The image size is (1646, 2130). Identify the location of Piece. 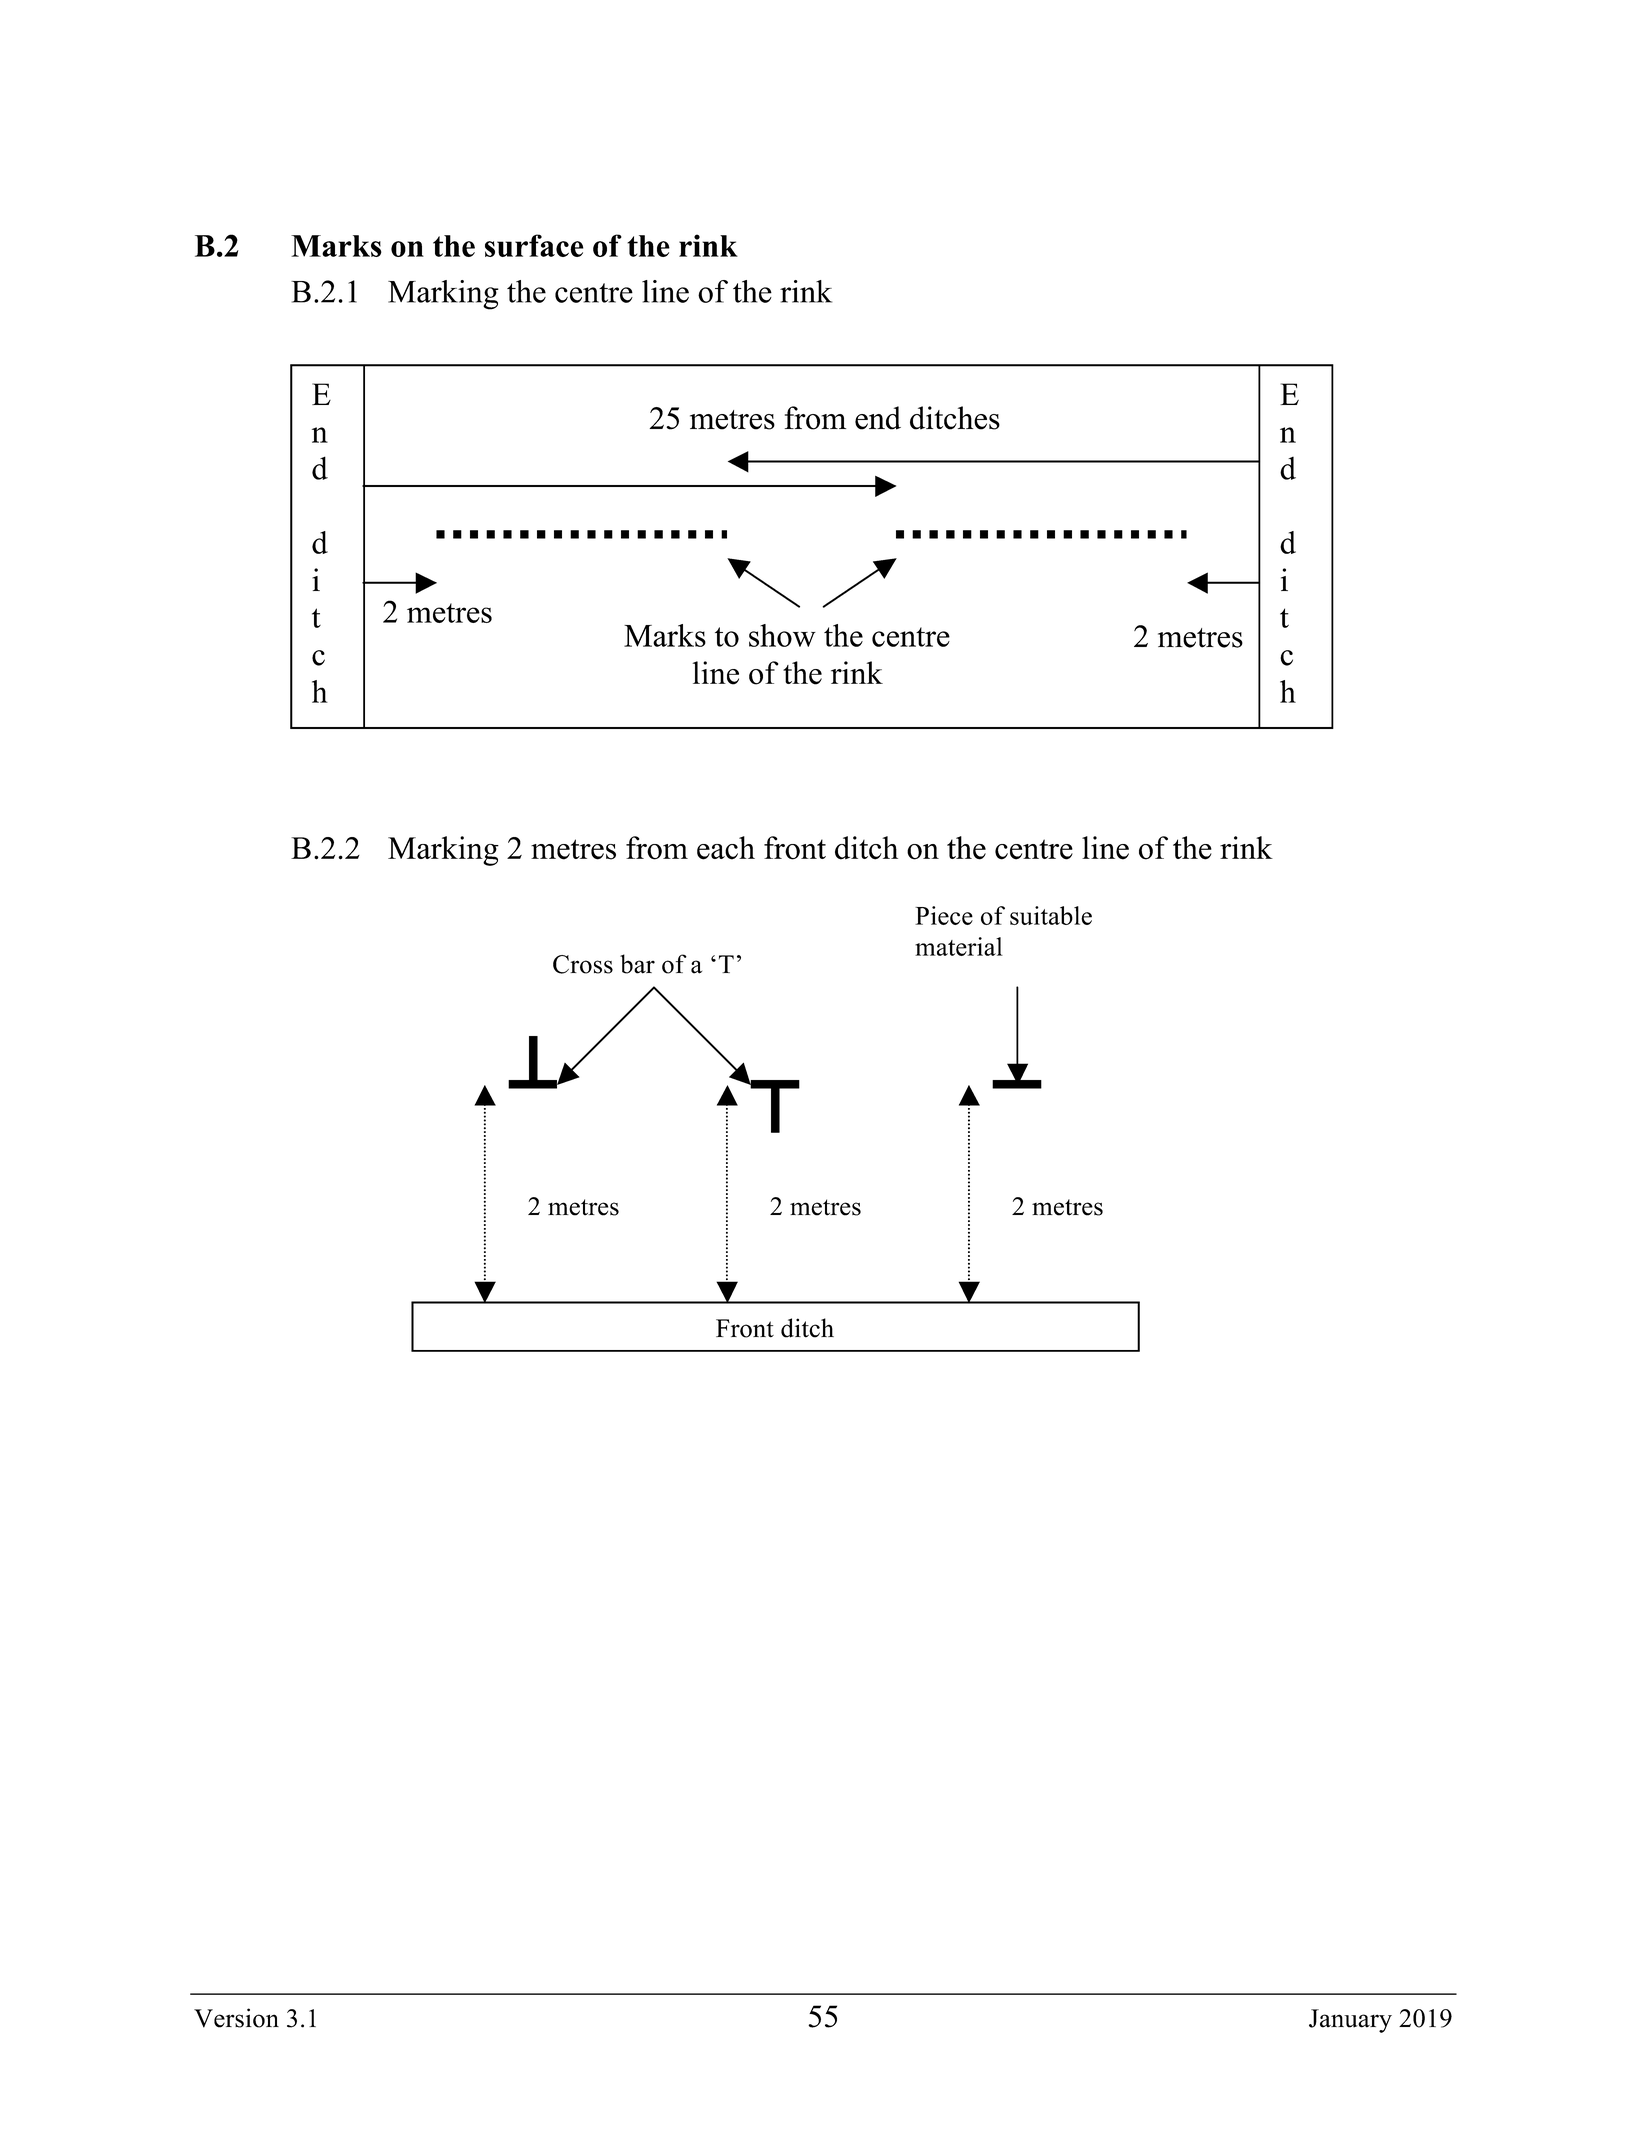
(944, 915).
